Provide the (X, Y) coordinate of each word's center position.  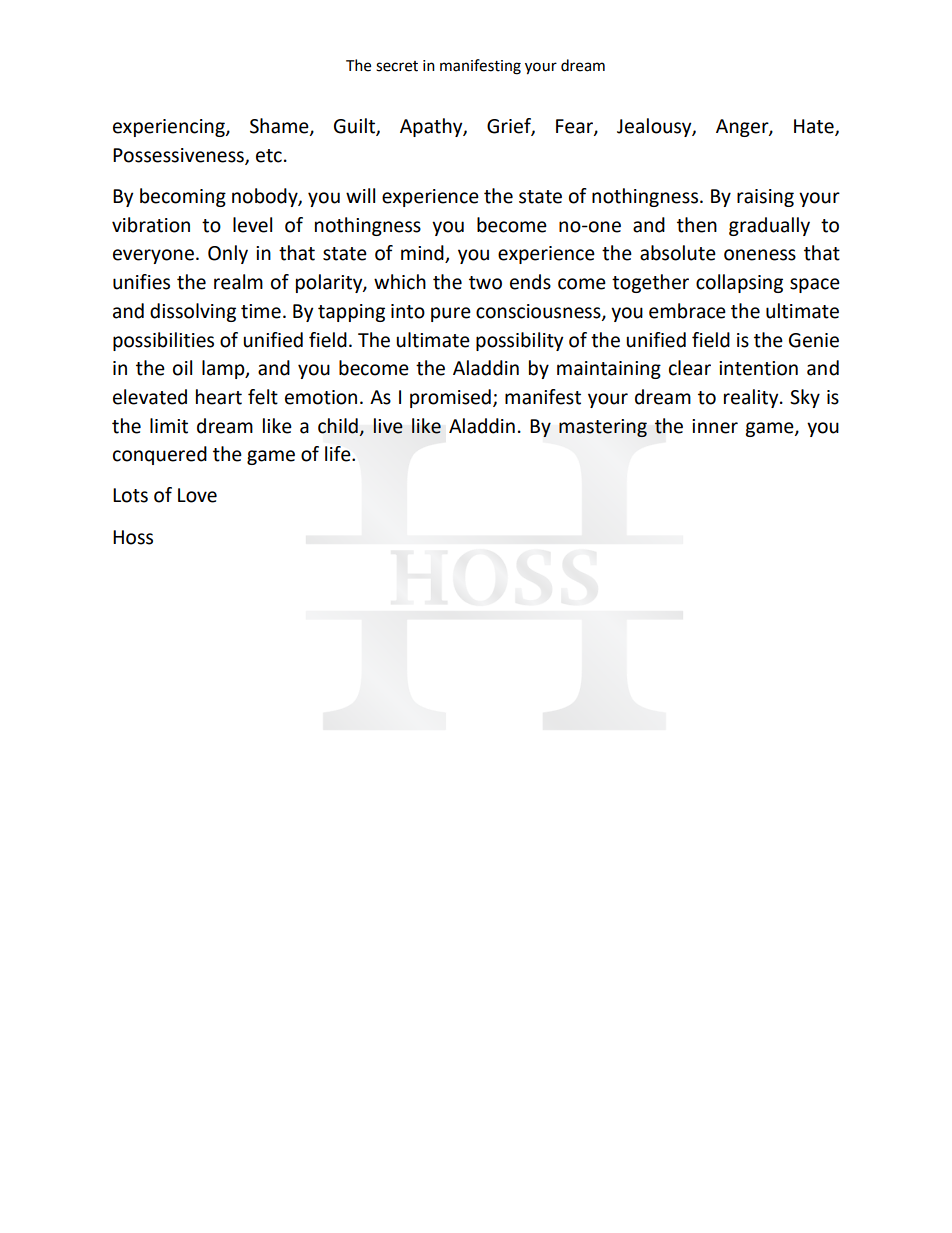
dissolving (193, 312)
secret (397, 66)
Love (197, 495)
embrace (687, 311)
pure (451, 314)
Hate (815, 127)
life (339, 454)
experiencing (170, 128)
